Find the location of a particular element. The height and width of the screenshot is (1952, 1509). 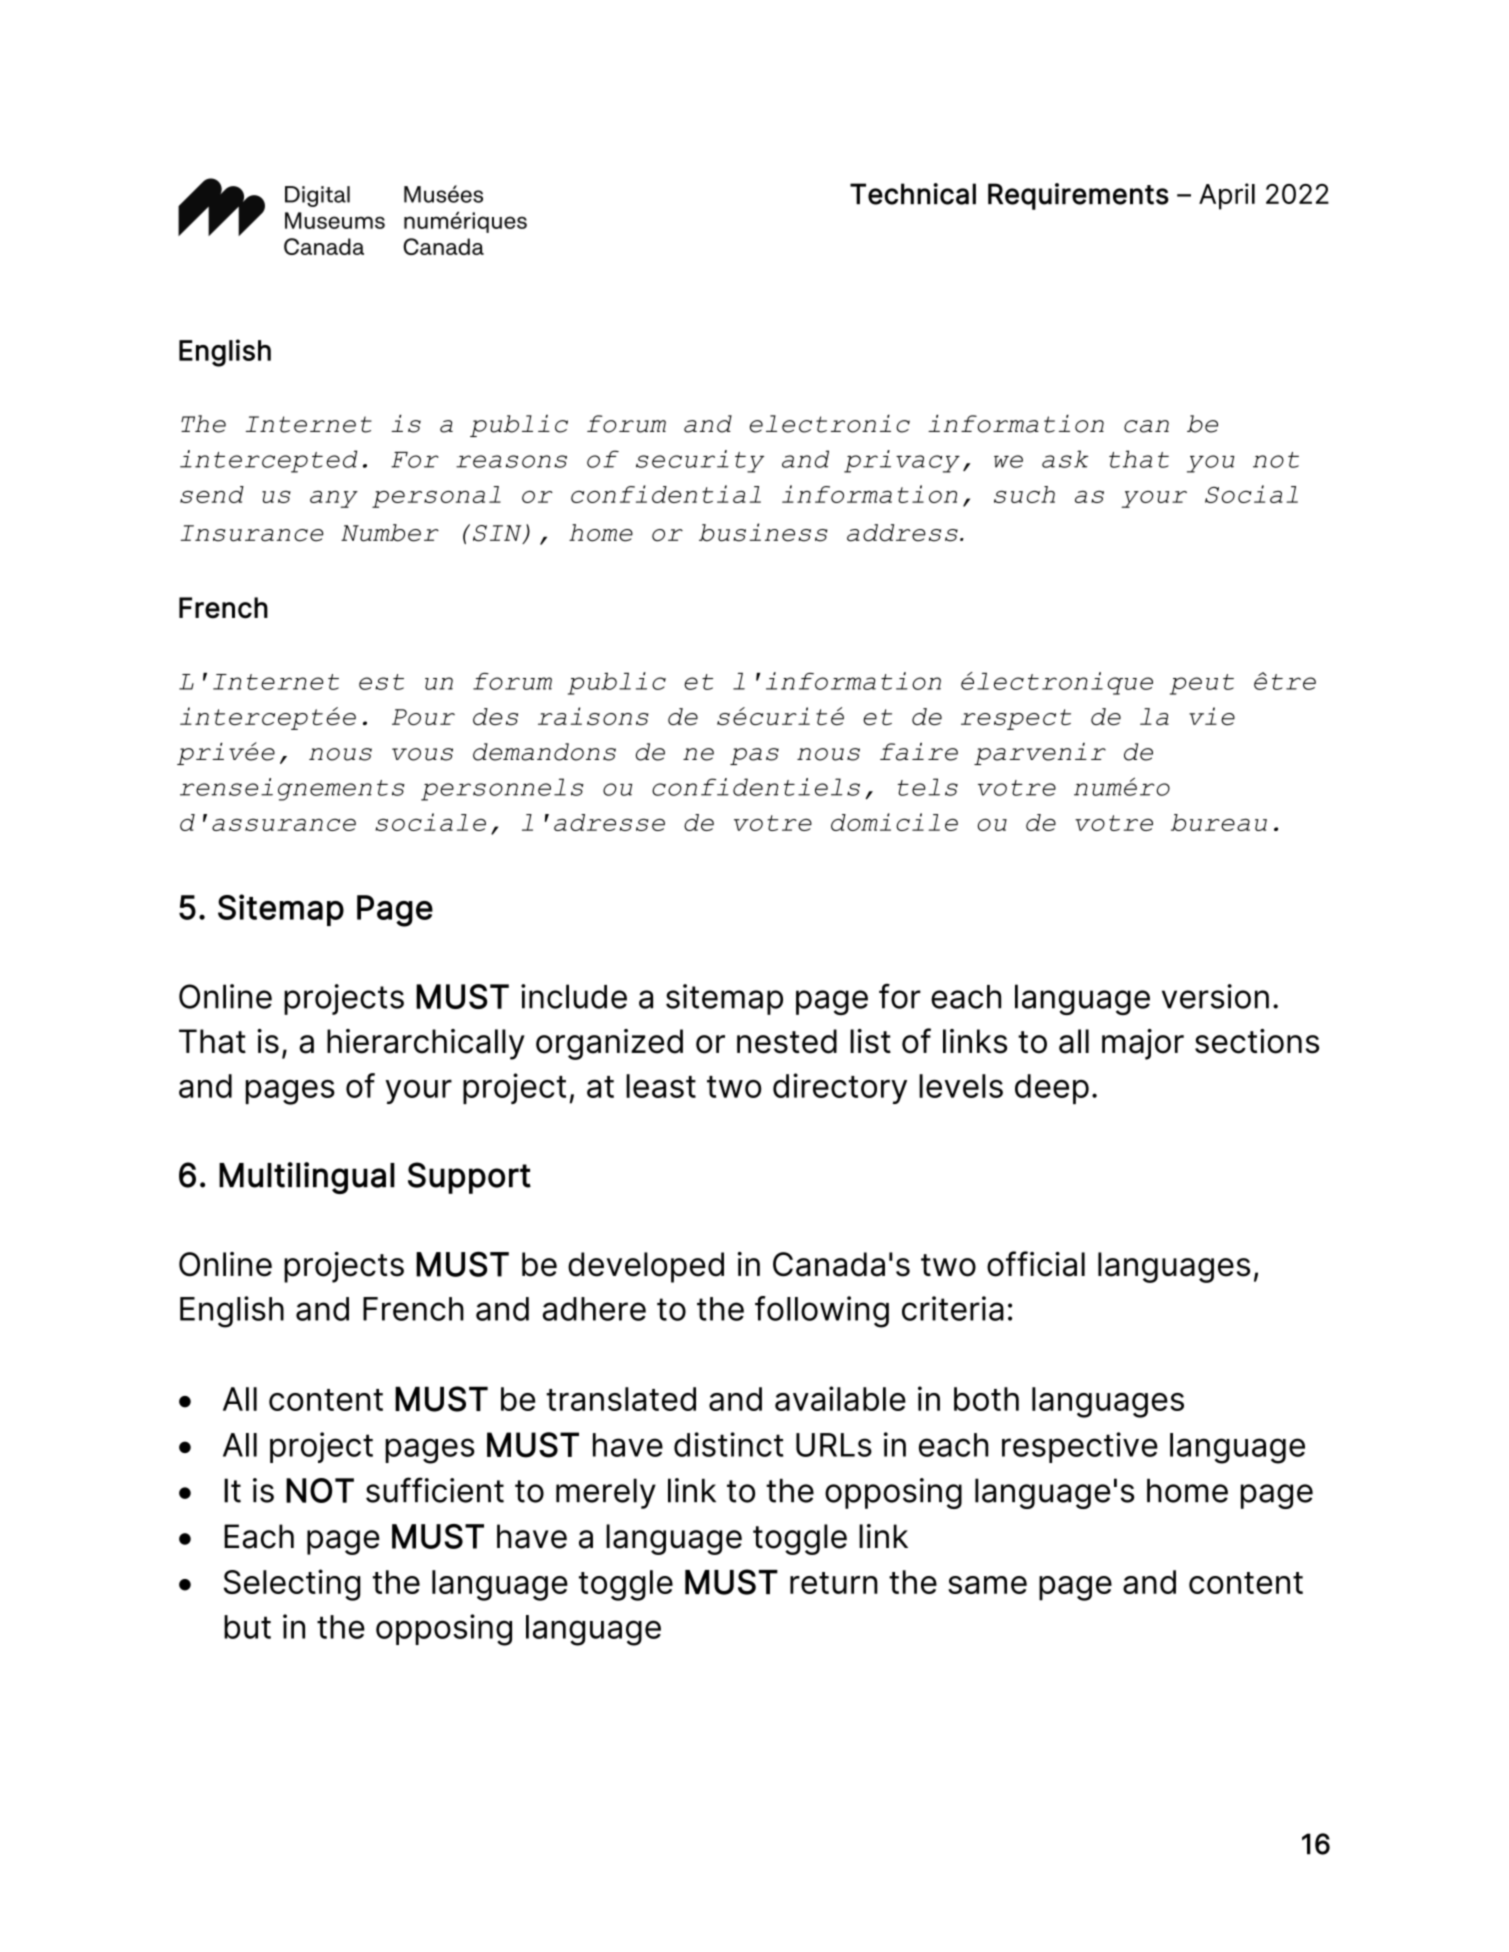

return is located at coordinates (834, 1583).
